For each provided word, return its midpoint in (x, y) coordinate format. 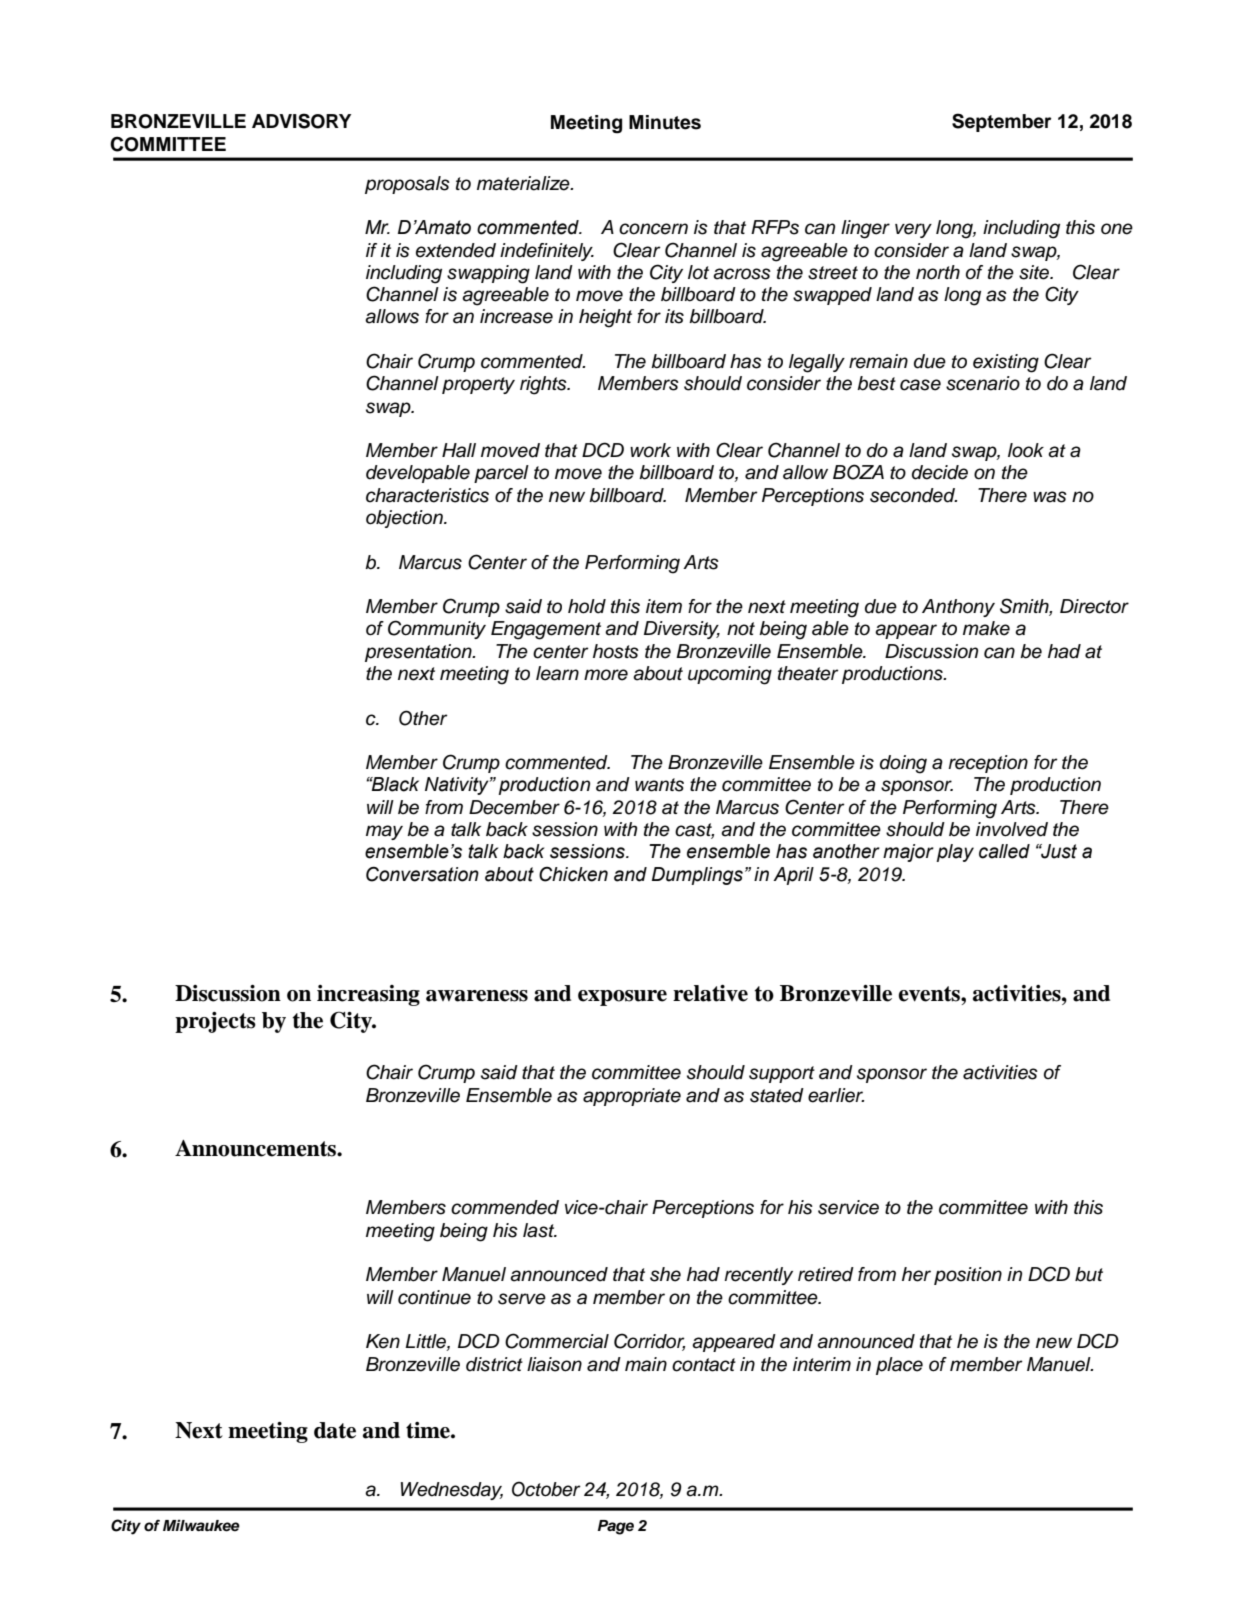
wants (659, 785)
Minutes (665, 122)
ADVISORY (301, 121)
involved (1012, 829)
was (1050, 497)
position (968, 1276)
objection (405, 519)
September (1001, 122)
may (384, 832)
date (335, 1430)
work (650, 450)
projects (215, 1022)
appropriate (632, 1097)
